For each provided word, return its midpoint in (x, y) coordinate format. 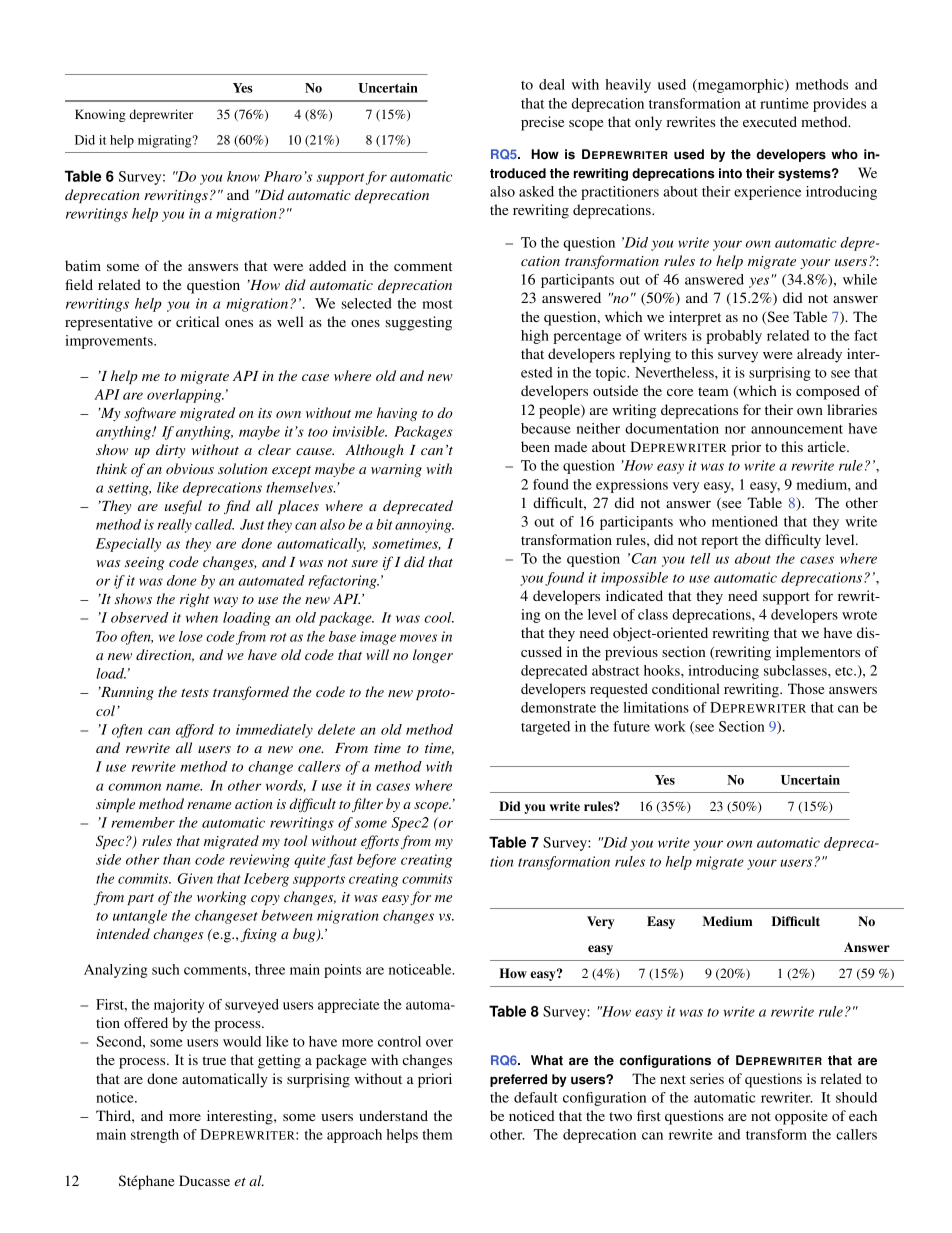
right (195, 600)
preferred (518, 1080)
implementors (818, 653)
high (535, 337)
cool (439, 617)
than (176, 859)
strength (155, 1136)
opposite (801, 1117)
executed (770, 121)
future (631, 726)
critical (197, 321)
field (79, 284)
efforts (380, 842)
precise (542, 123)
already (819, 355)
